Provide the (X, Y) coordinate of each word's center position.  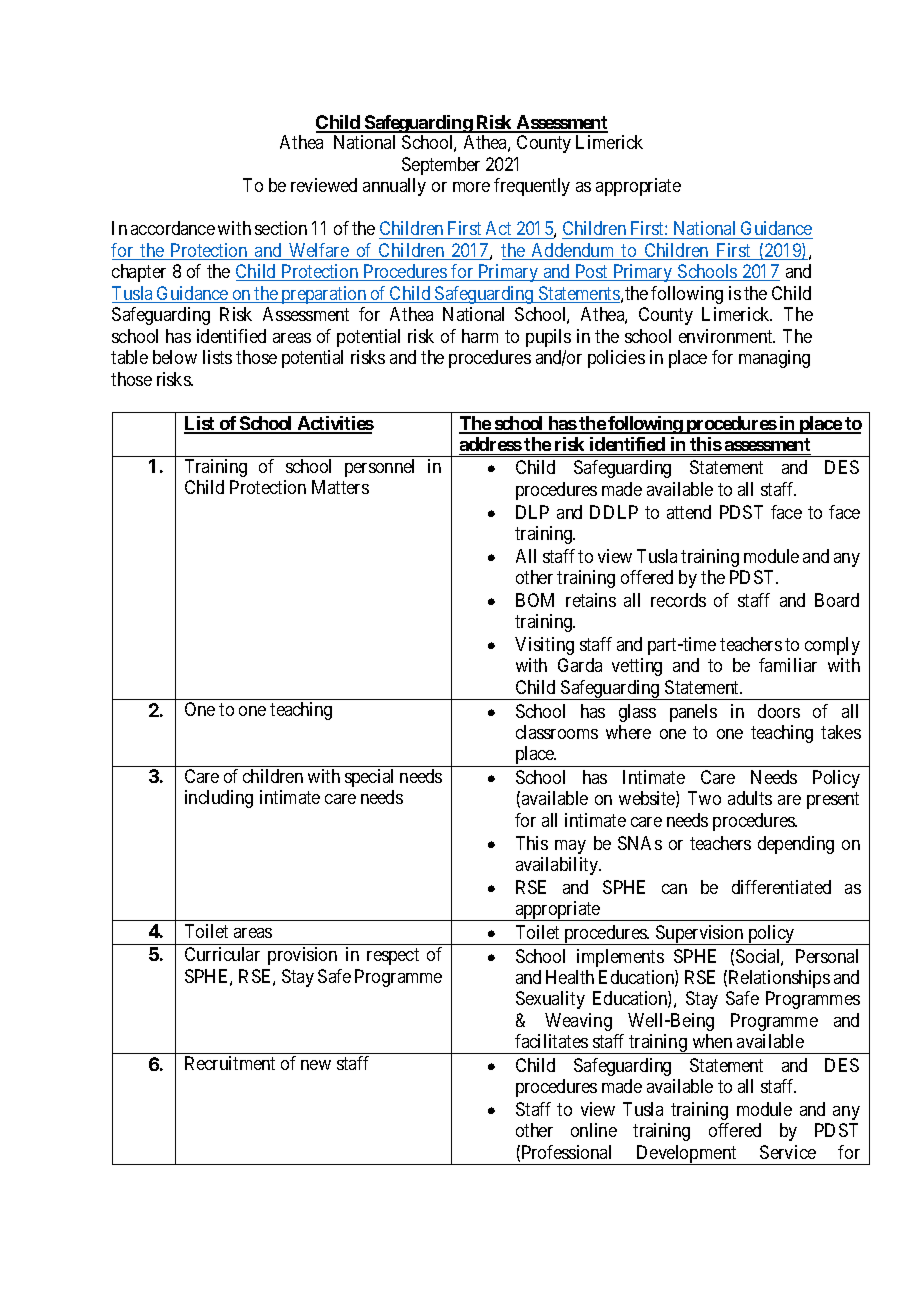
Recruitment (230, 1063)
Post (592, 272)
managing (774, 359)
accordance (173, 228)
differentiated (781, 887)
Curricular (222, 954)
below (175, 357)
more (471, 187)
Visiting (544, 646)
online (594, 1130)
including (219, 799)
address (491, 444)
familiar (788, 665)
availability (558, 866)
